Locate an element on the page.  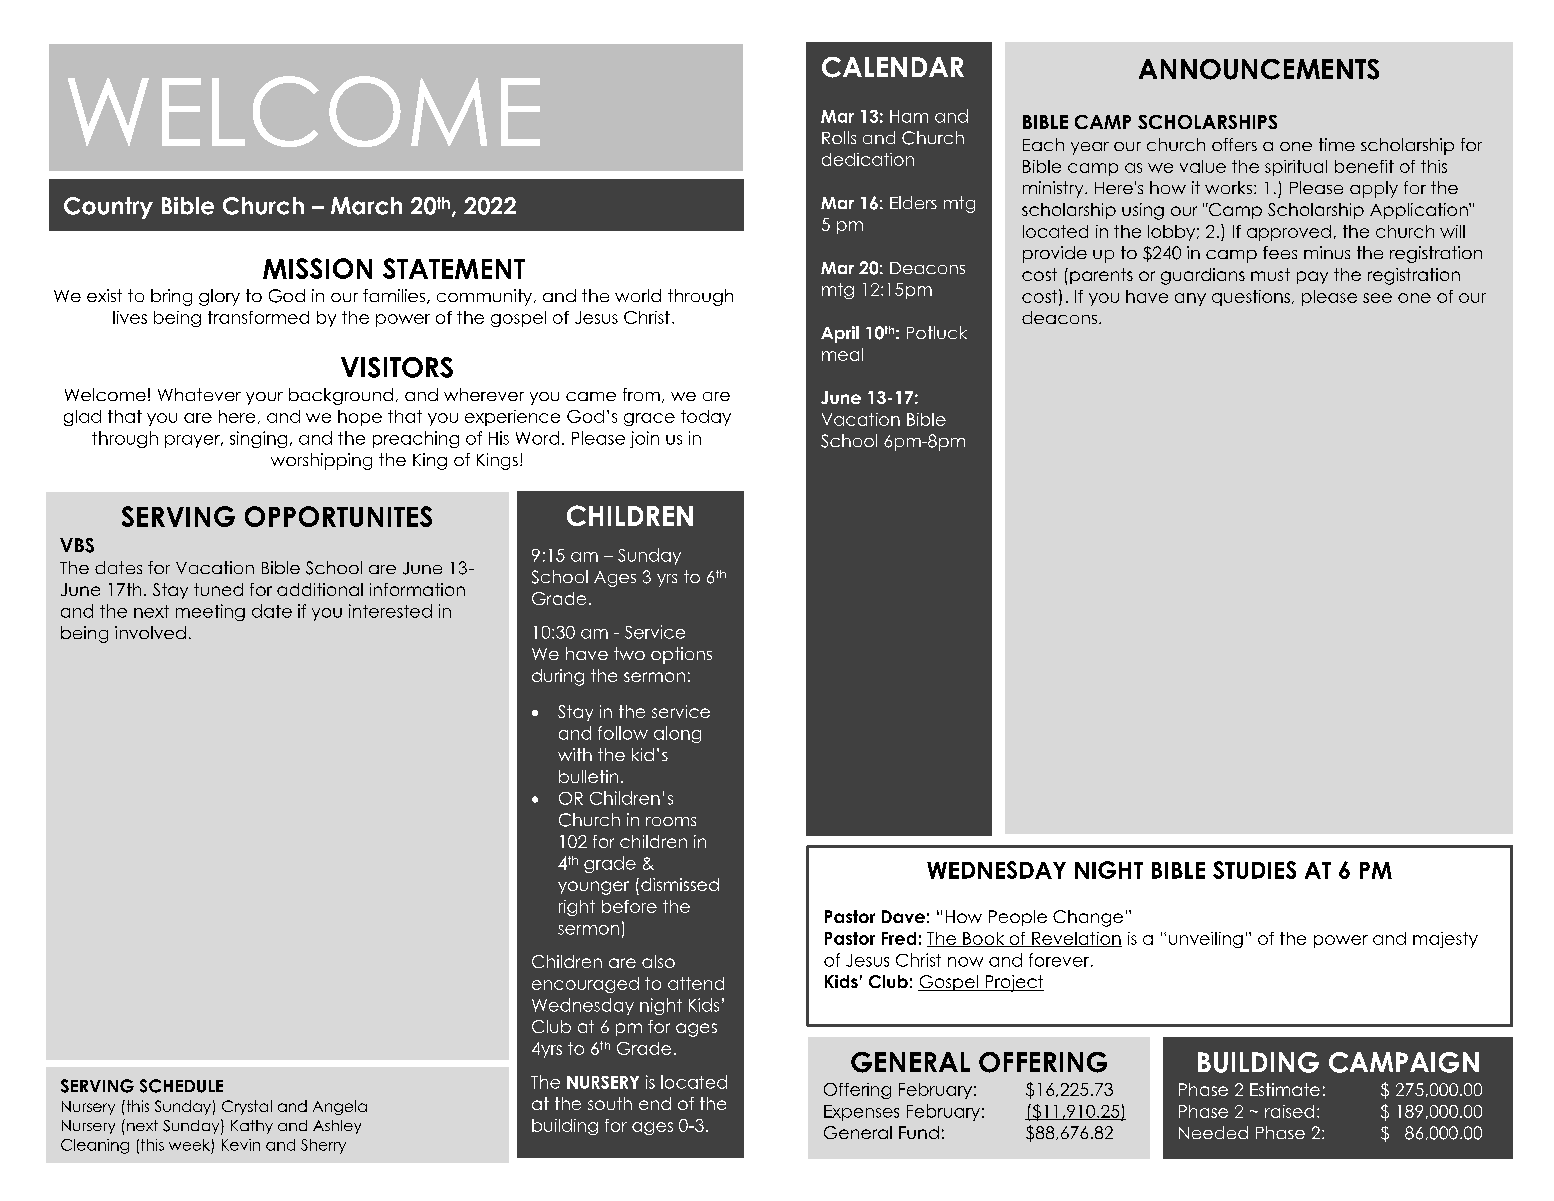
any is located at coordinates (1190, 299).
